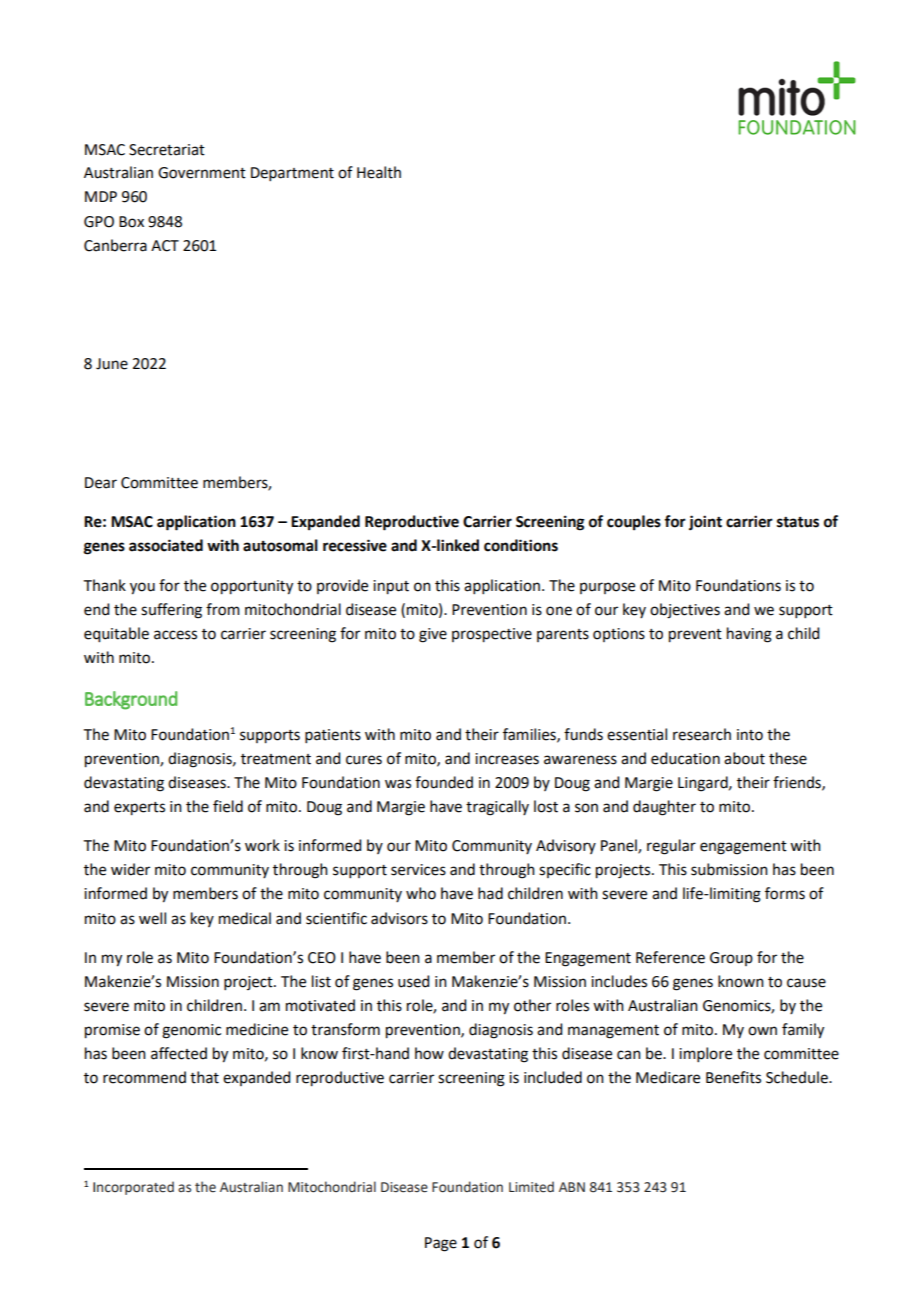 This image has width=924, height=1308. I want to click on Government, so click(202, 173).
